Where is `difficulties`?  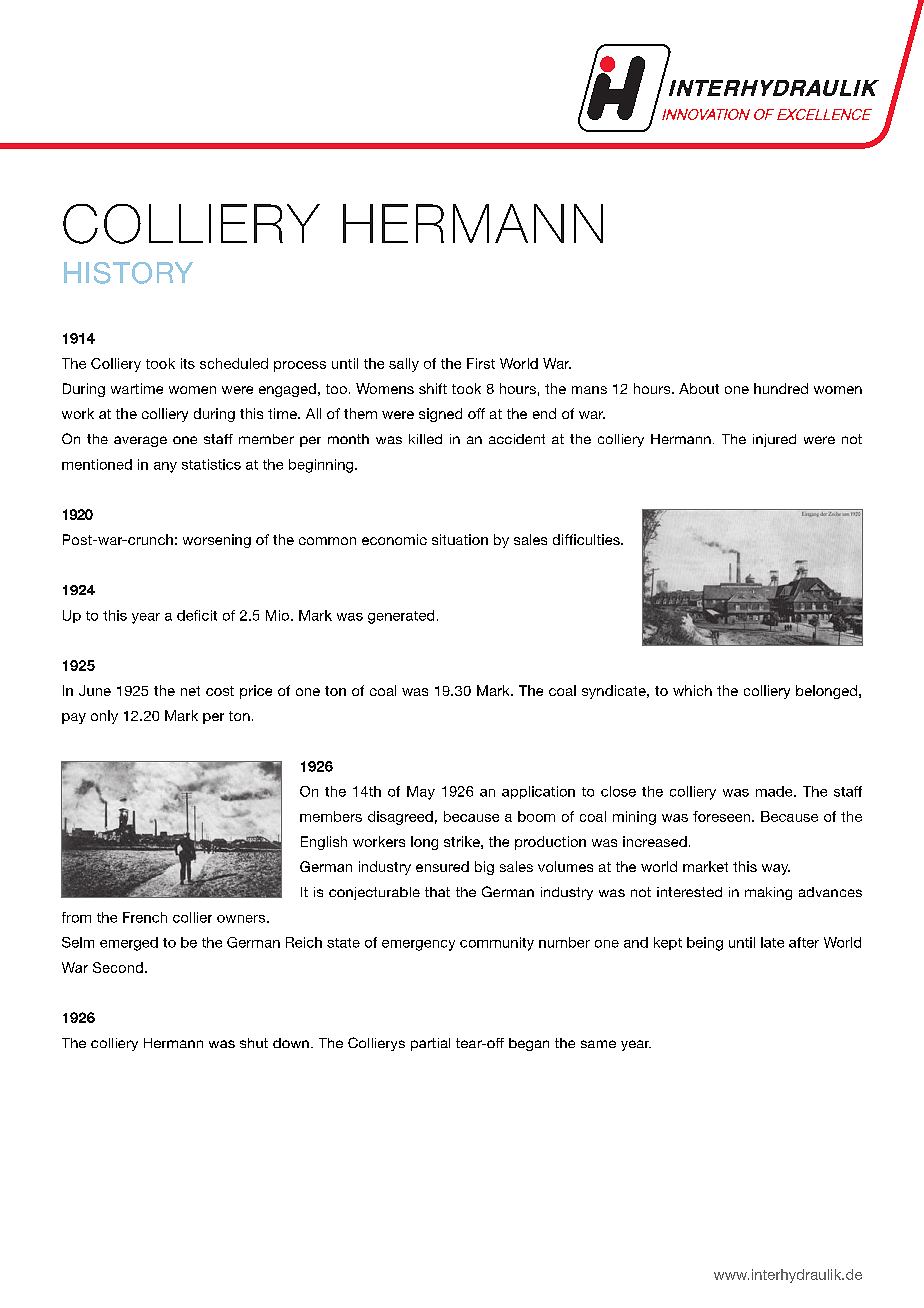 difficulties is located at coordinates (587, 539).
